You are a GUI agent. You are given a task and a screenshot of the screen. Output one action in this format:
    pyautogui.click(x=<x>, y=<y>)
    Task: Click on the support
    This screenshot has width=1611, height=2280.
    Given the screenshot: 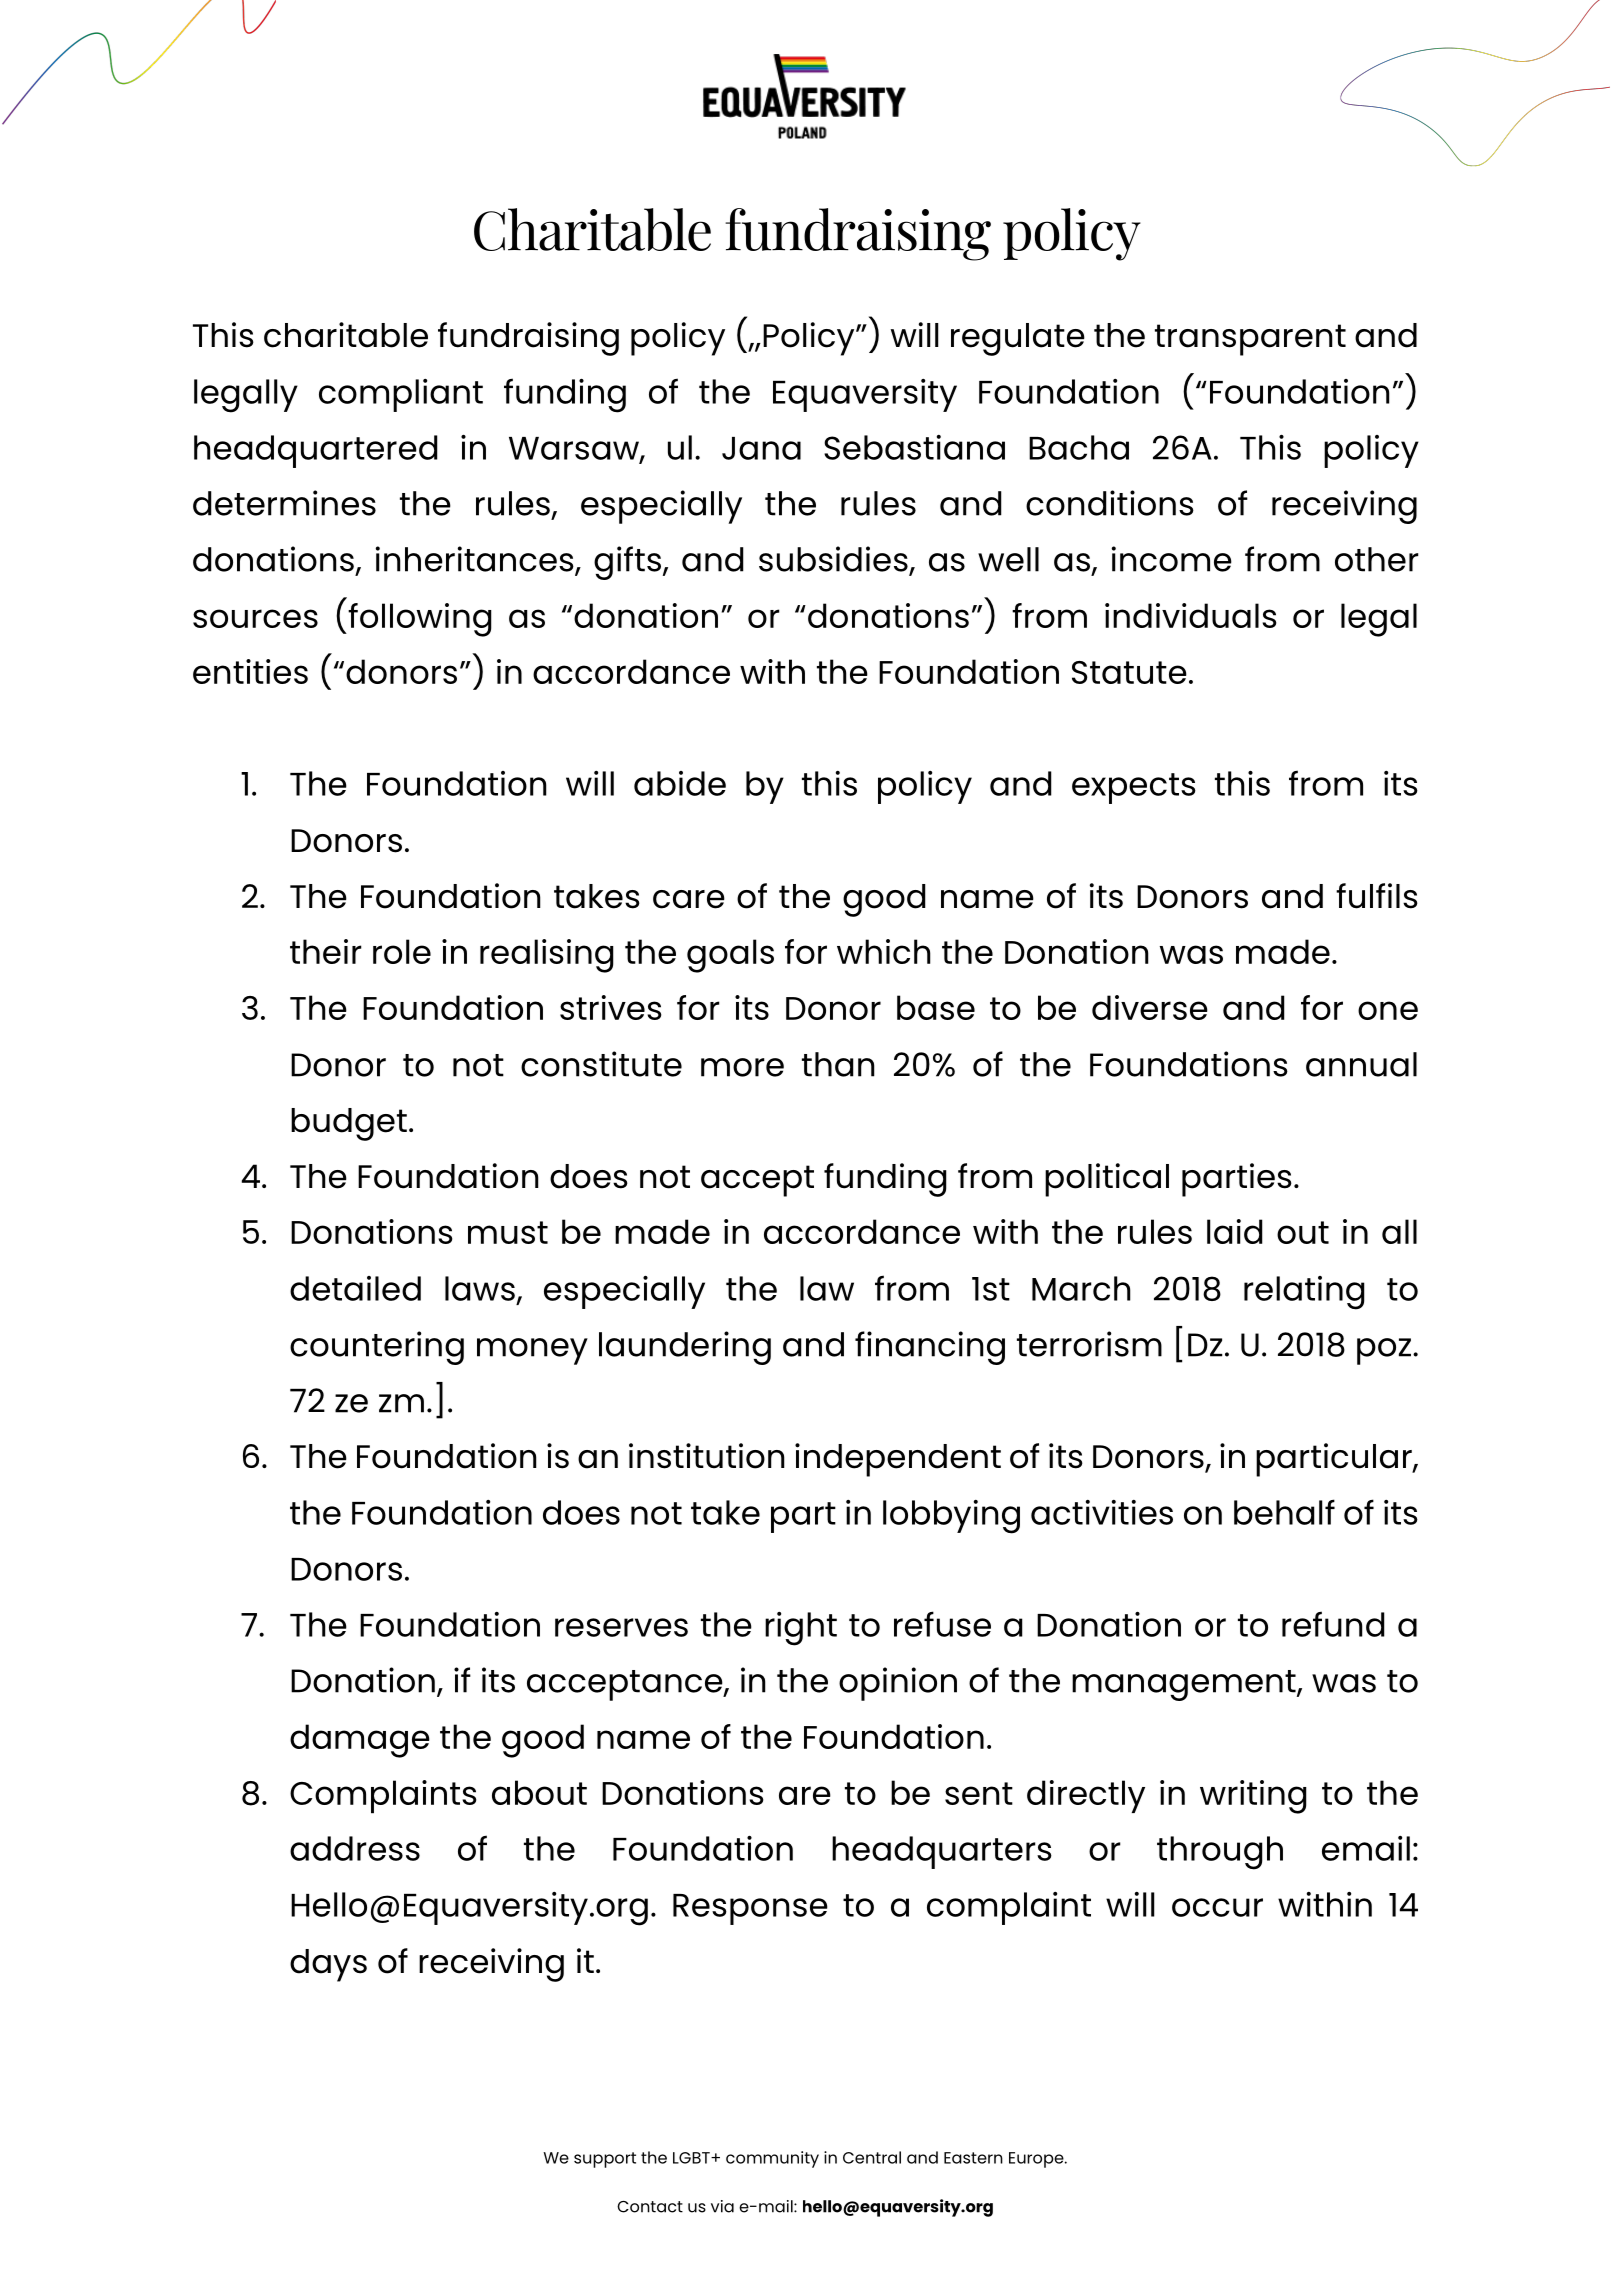 What is the action you would take?
    pyautogui.click(x=605, y=2160)
